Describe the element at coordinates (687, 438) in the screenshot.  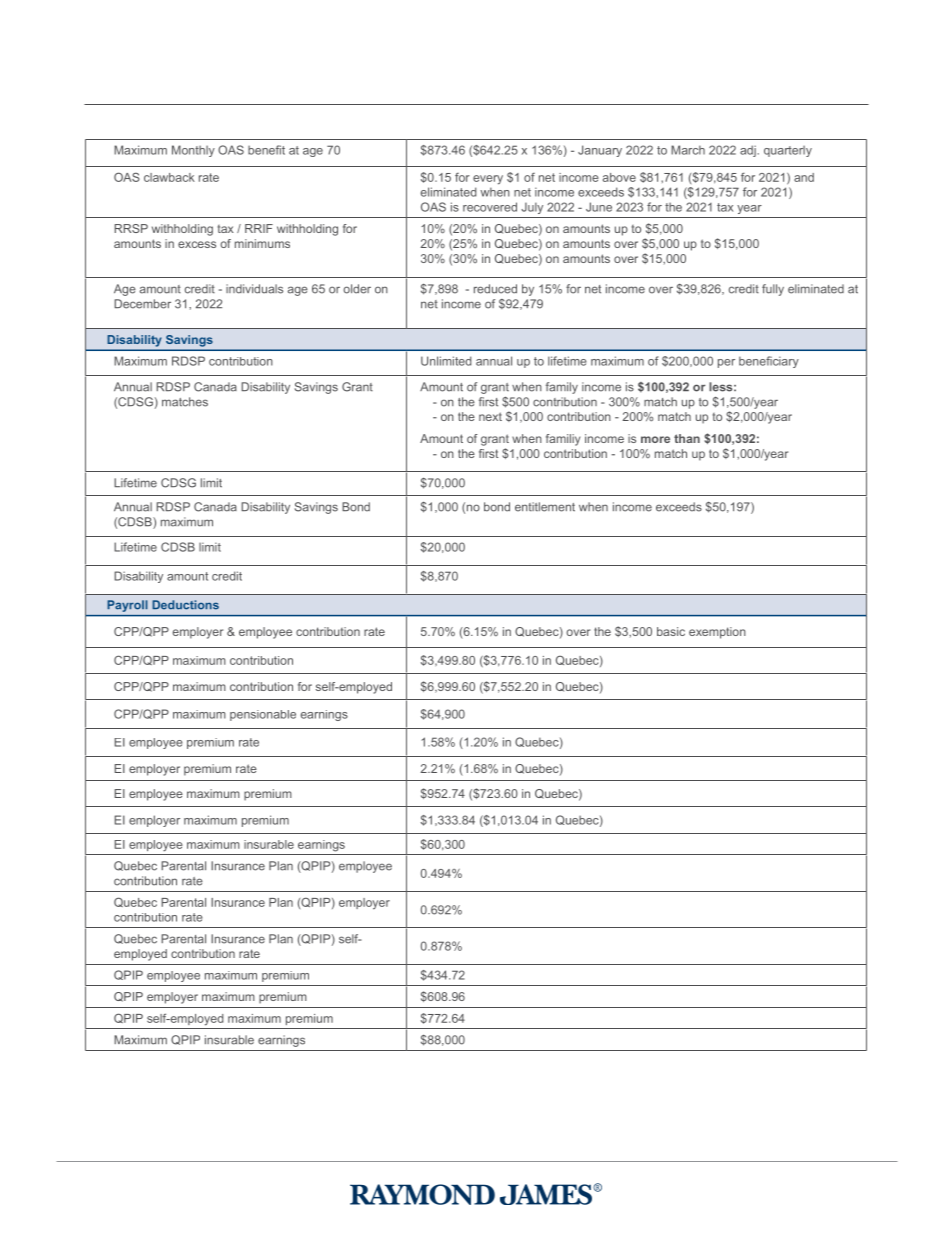
I see `than` at that location.
